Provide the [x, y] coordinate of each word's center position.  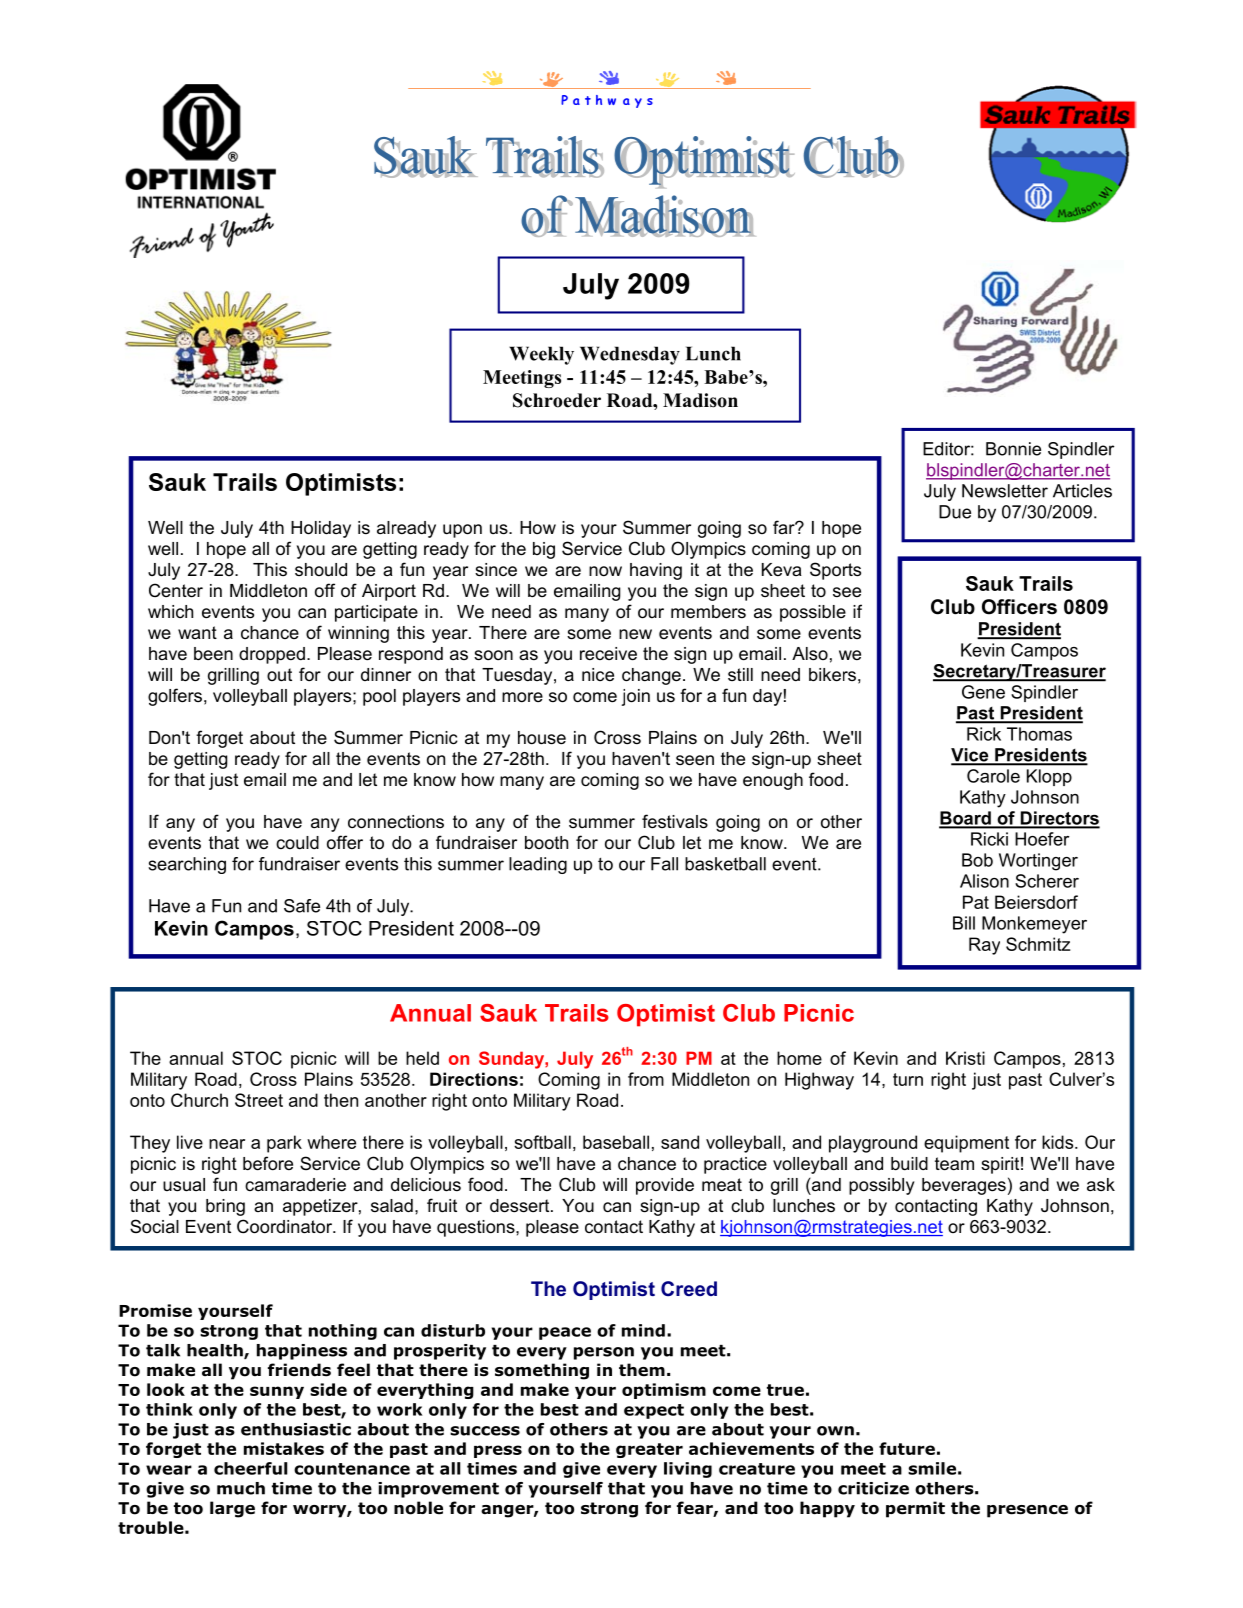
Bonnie [1013, 449]
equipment [966, 1144]
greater [649, 1450]
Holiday [321, 529]
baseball [616, 1142]
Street [259, 1100]
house [542, 738]
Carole [993, 776]
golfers [175, 697]
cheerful [250, 1468]
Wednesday [630, 355]
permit [915, 1509]
